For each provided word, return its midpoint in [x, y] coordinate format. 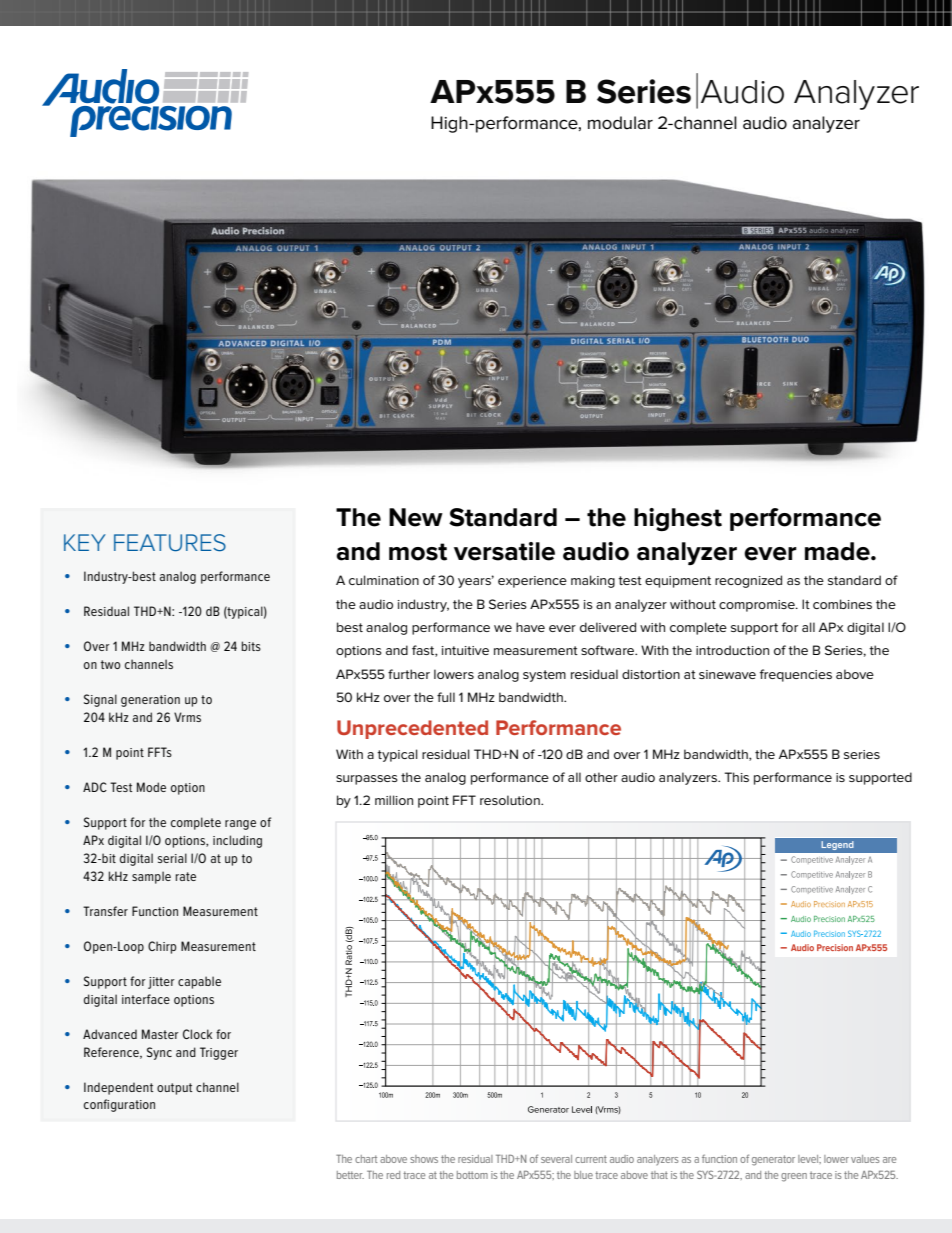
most [418, 552]
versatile [504, 551]
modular [620, 123]
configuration [119, 1105]
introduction [732, 650]
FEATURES [170, 543]
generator [773, 1160]
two [111, 664]
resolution [511, 800]
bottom [472, 1175]
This [736, 777]
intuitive [465, 650]
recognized [748, 581]
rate [185, 876]
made [838, 551]
